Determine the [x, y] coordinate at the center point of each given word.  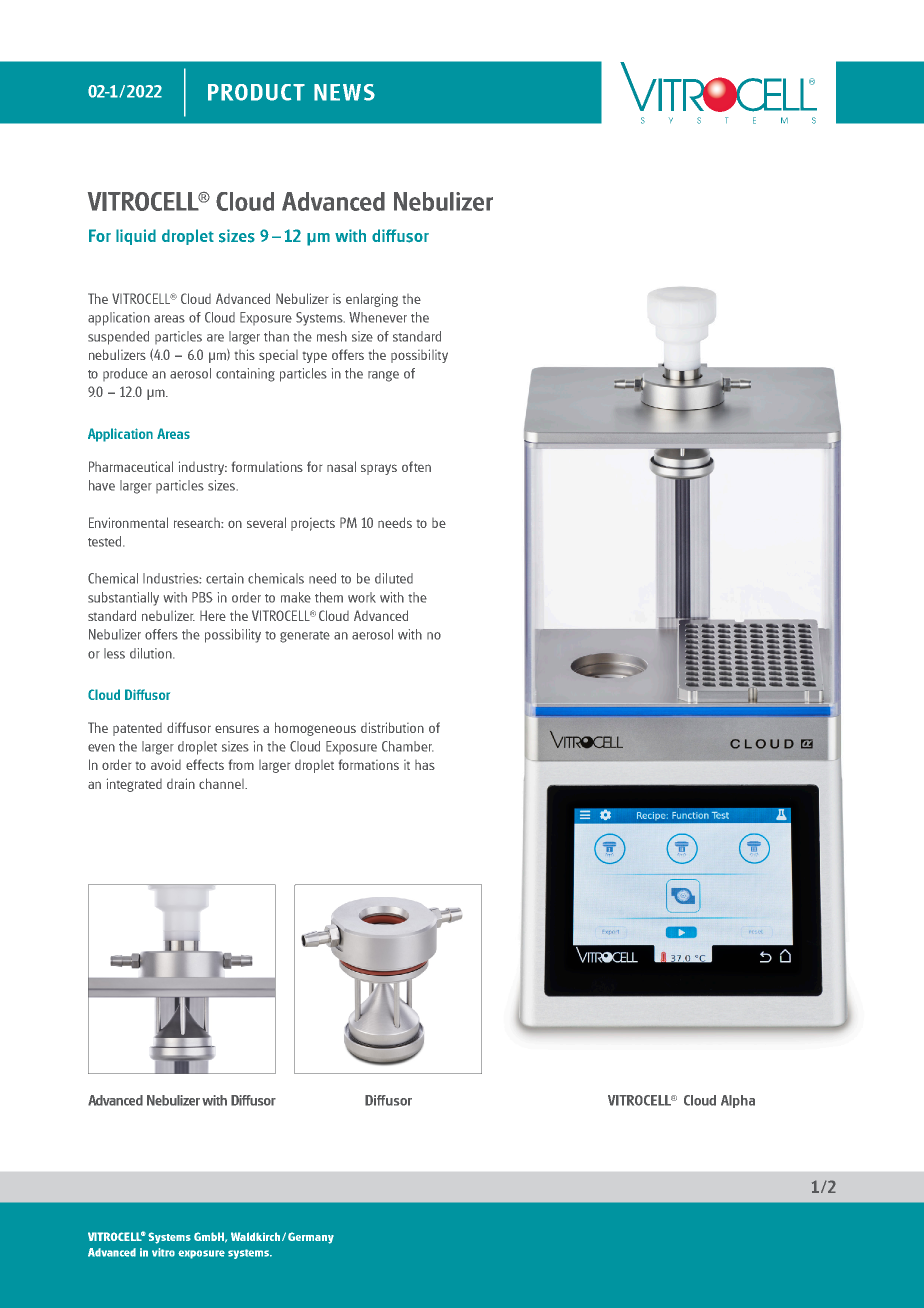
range [383, 376]
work [362, 597]
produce [125, 374]
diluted [394, 578]
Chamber [407, 746]
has [425, 765]
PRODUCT [256, 92]
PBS [202, 597]
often [416, 466]
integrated [134, 785]
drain [181, 783]
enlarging [372, 300]
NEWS [344, 92]
